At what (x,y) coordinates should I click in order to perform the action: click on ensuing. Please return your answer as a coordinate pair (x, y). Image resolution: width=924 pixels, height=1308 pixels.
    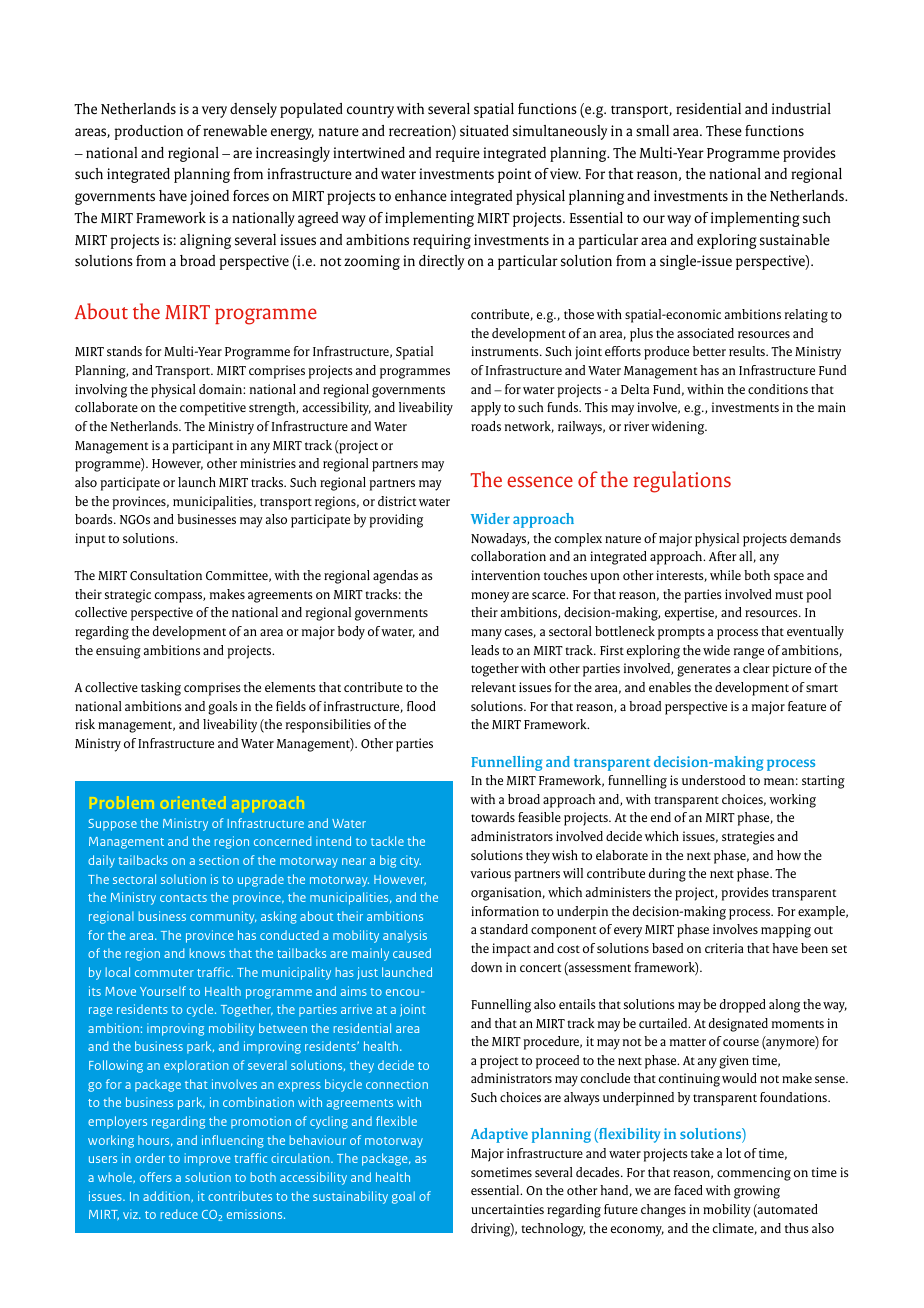
    Looking at the image, I should click on (118, 652).
